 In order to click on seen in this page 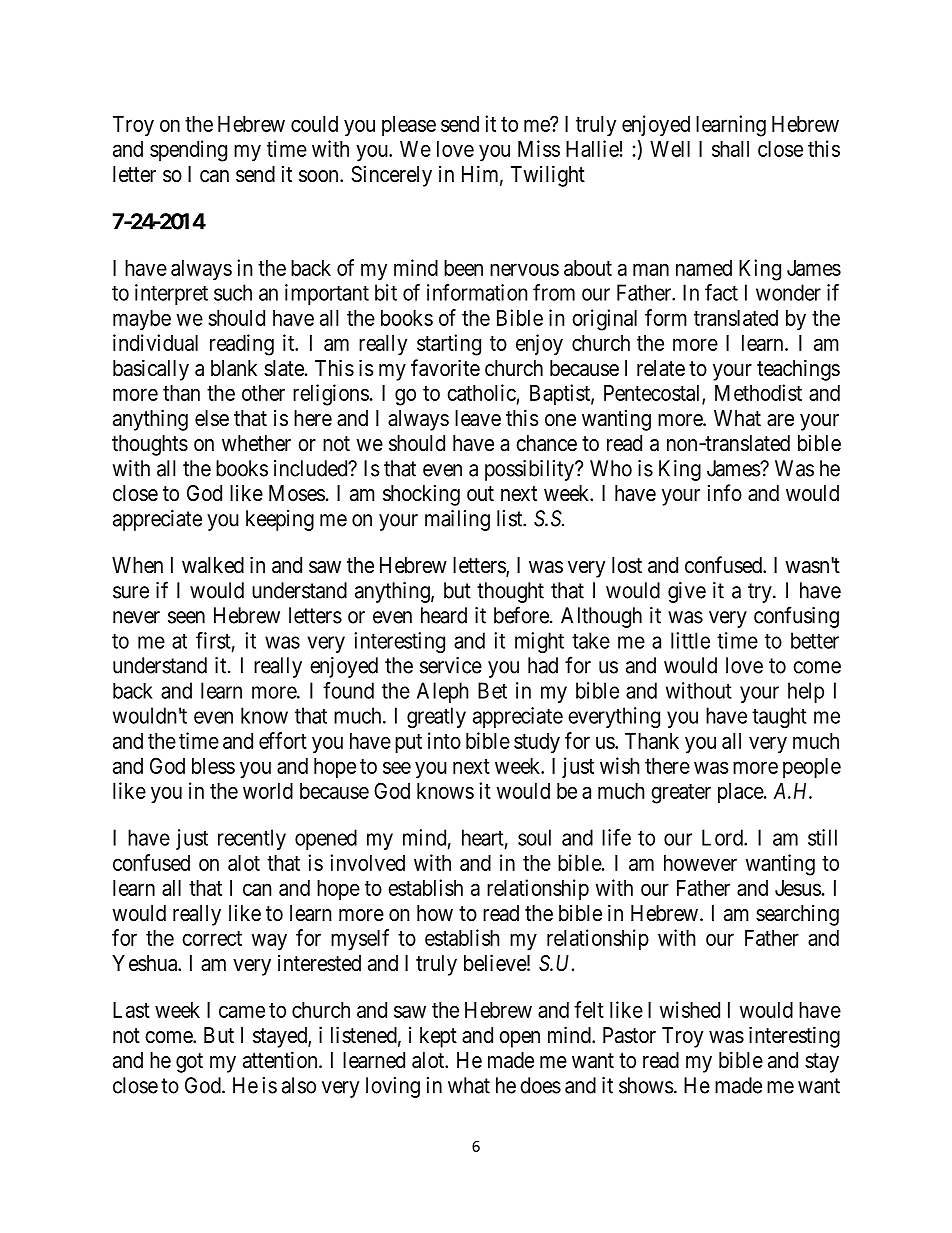, I will do `click(186, 617)`.
